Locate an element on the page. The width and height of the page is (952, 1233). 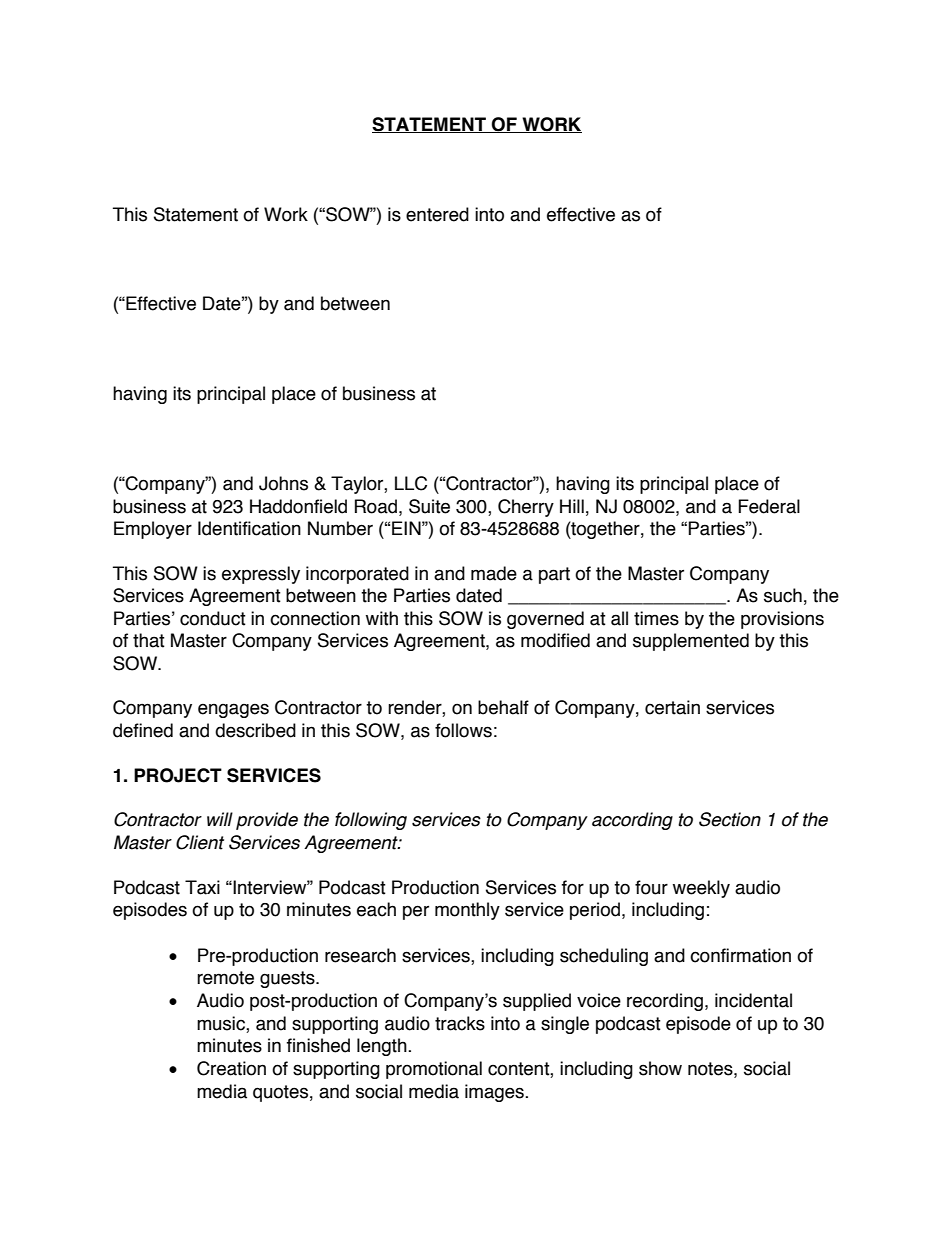
Section is located at coordinates (730, 819).
